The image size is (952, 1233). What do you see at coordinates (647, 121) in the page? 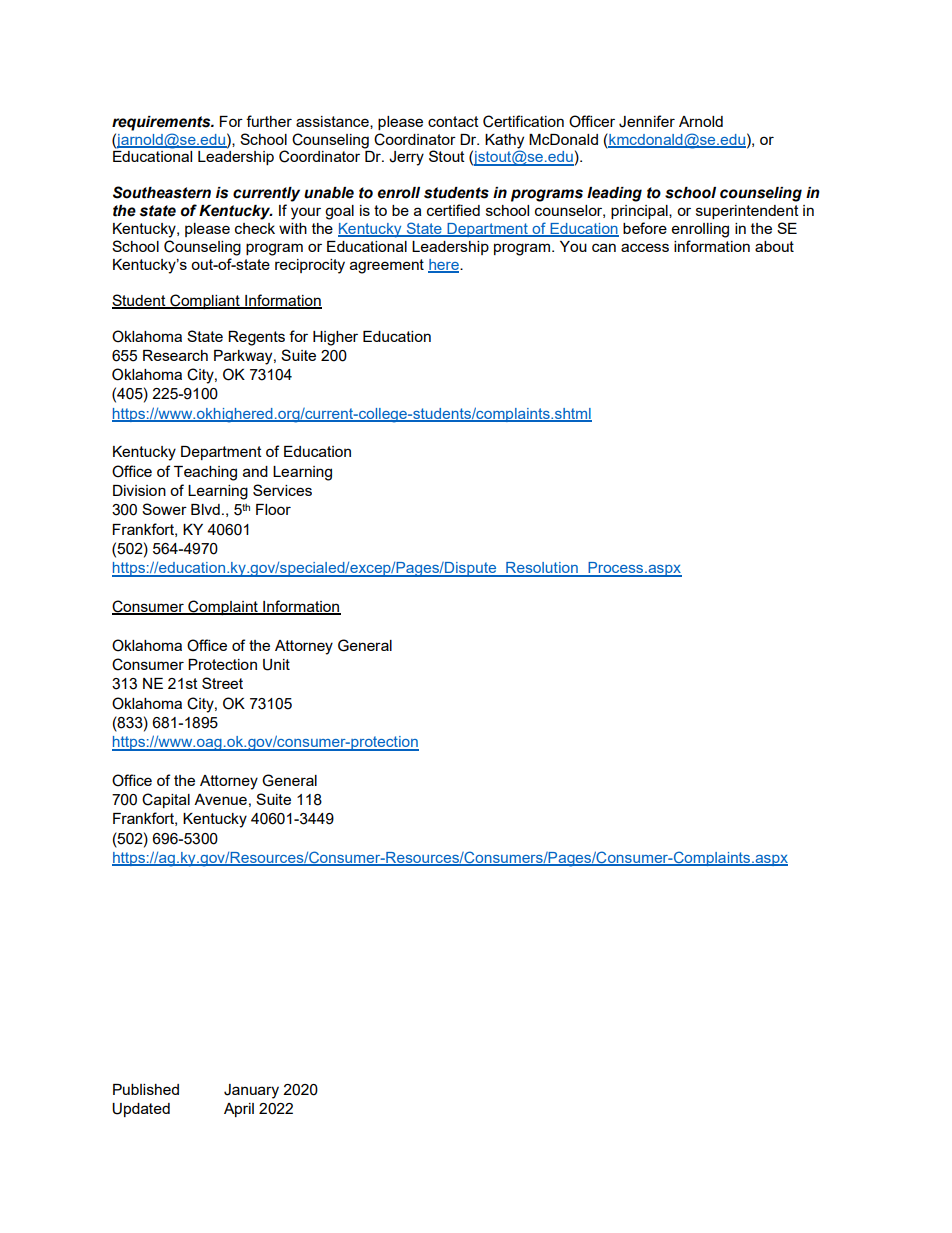
I see `Jennifer` at bounding box center [647, 121].
